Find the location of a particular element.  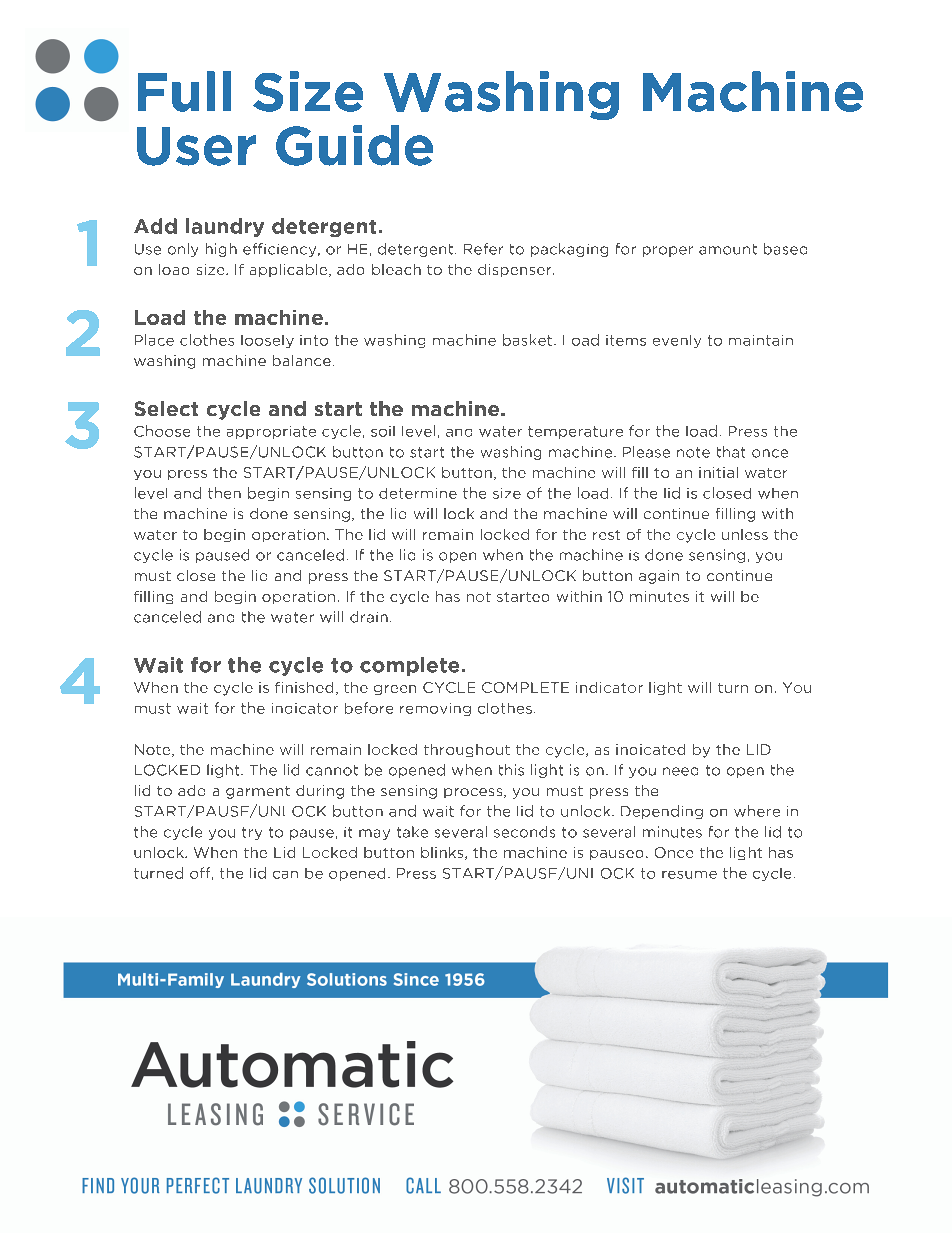

evenly is located at coordinates (677, 341).
